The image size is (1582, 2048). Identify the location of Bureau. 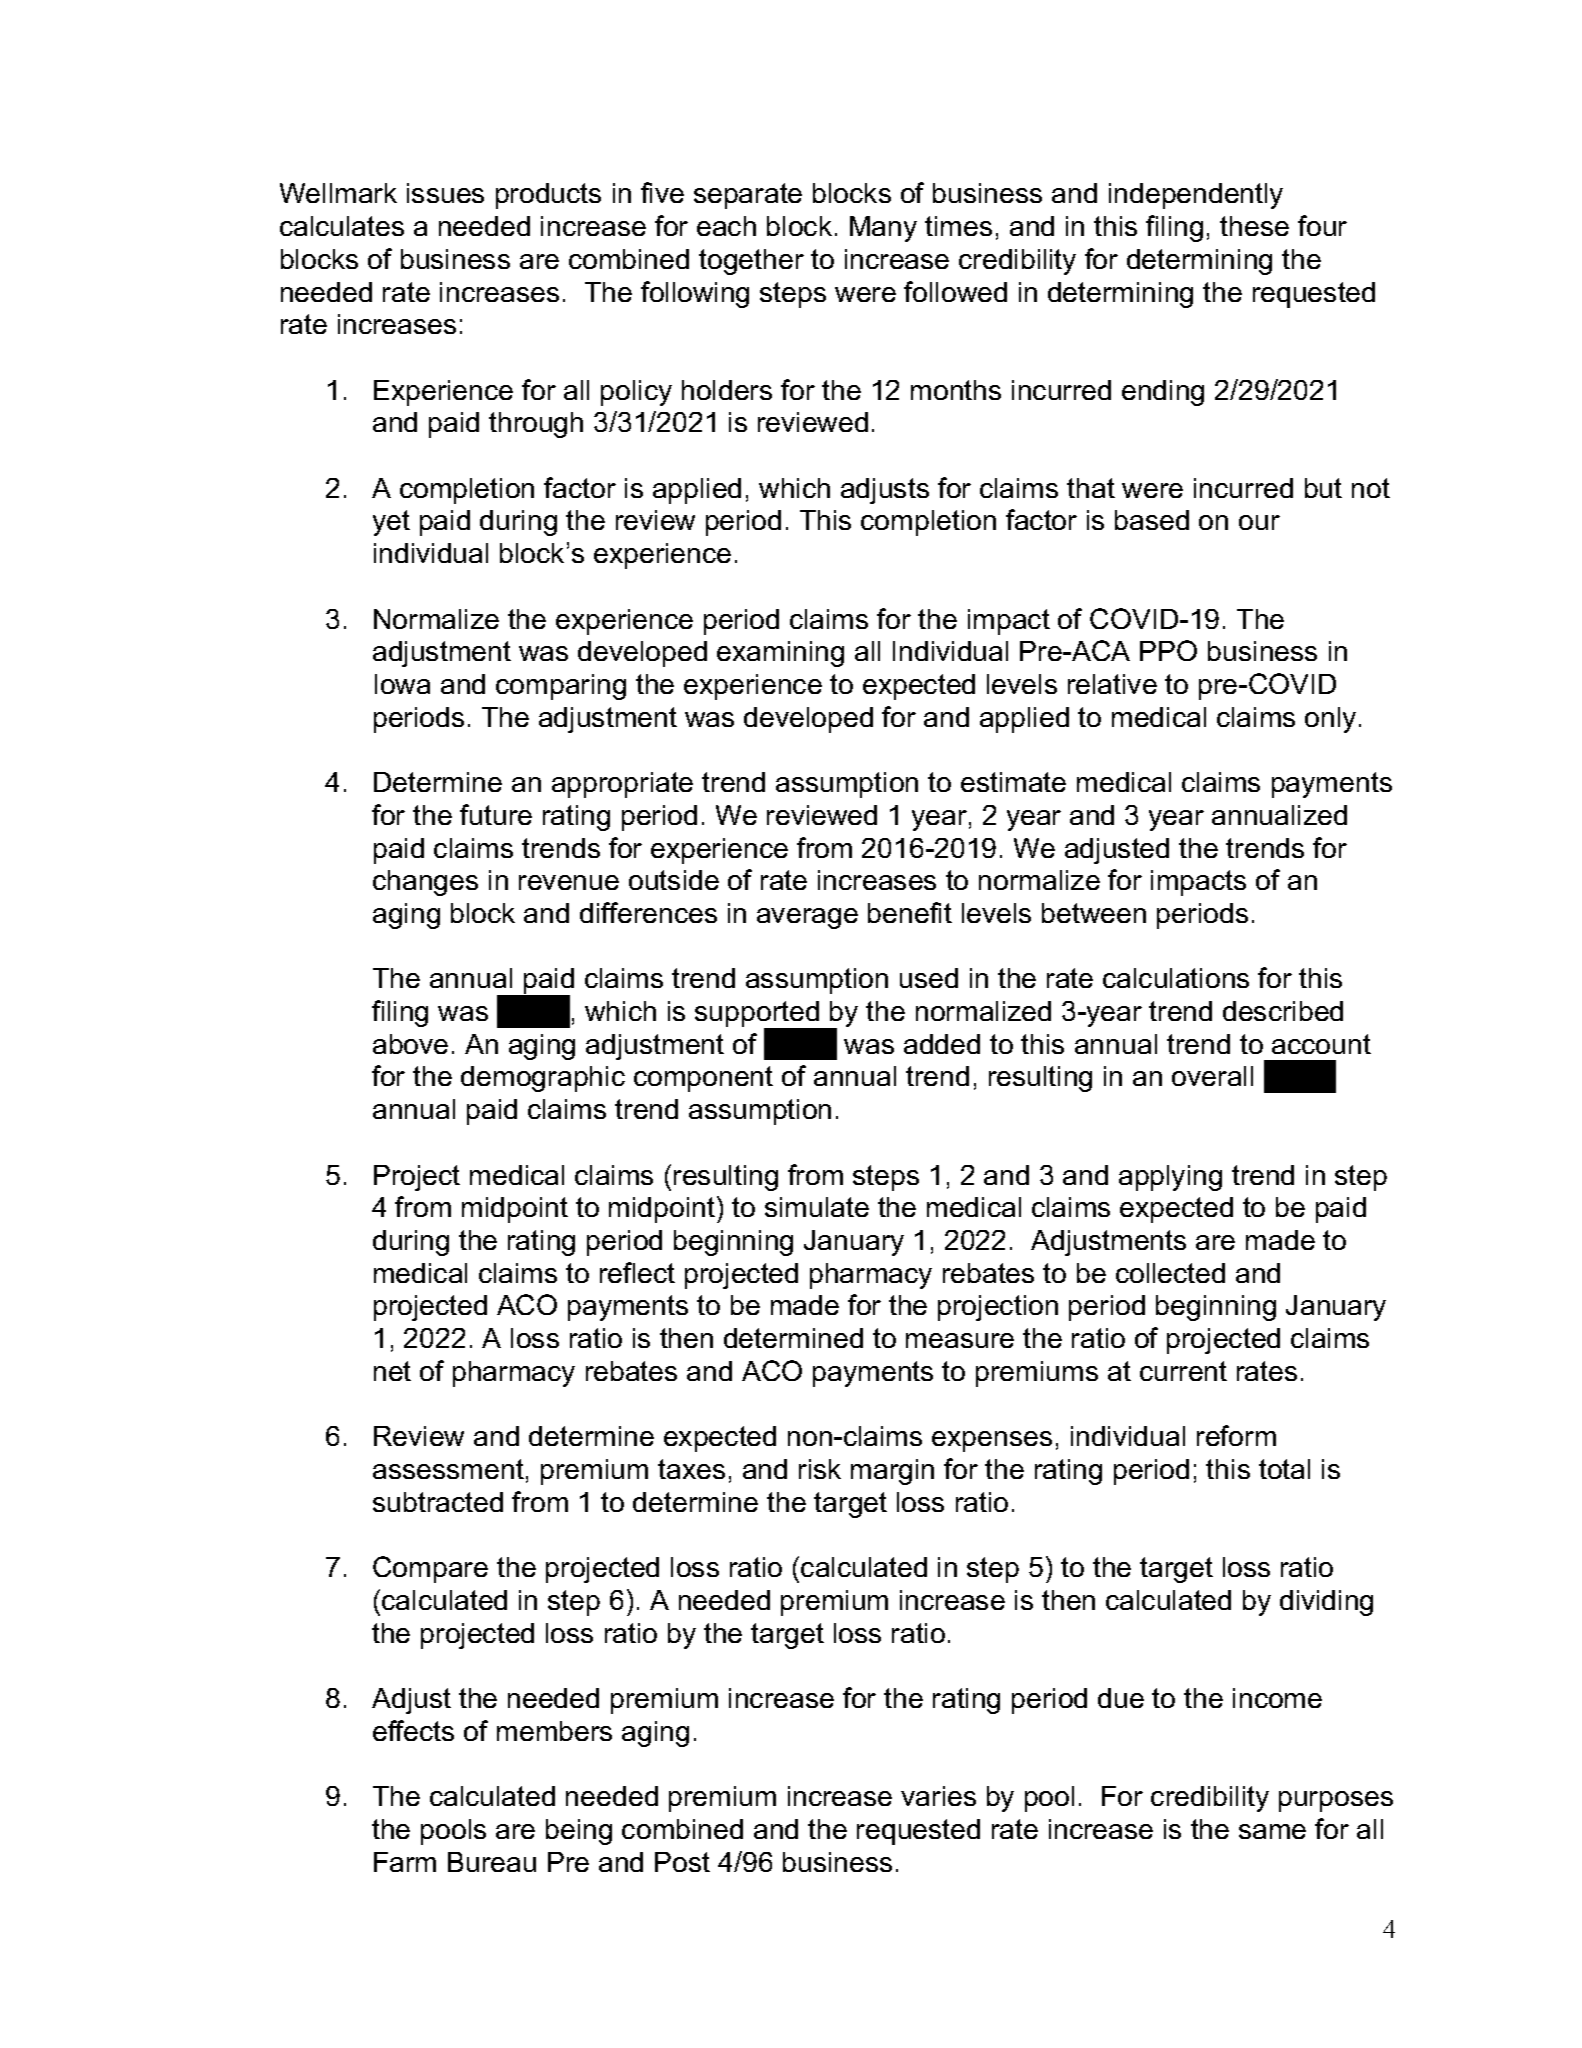
(492, 1862).
